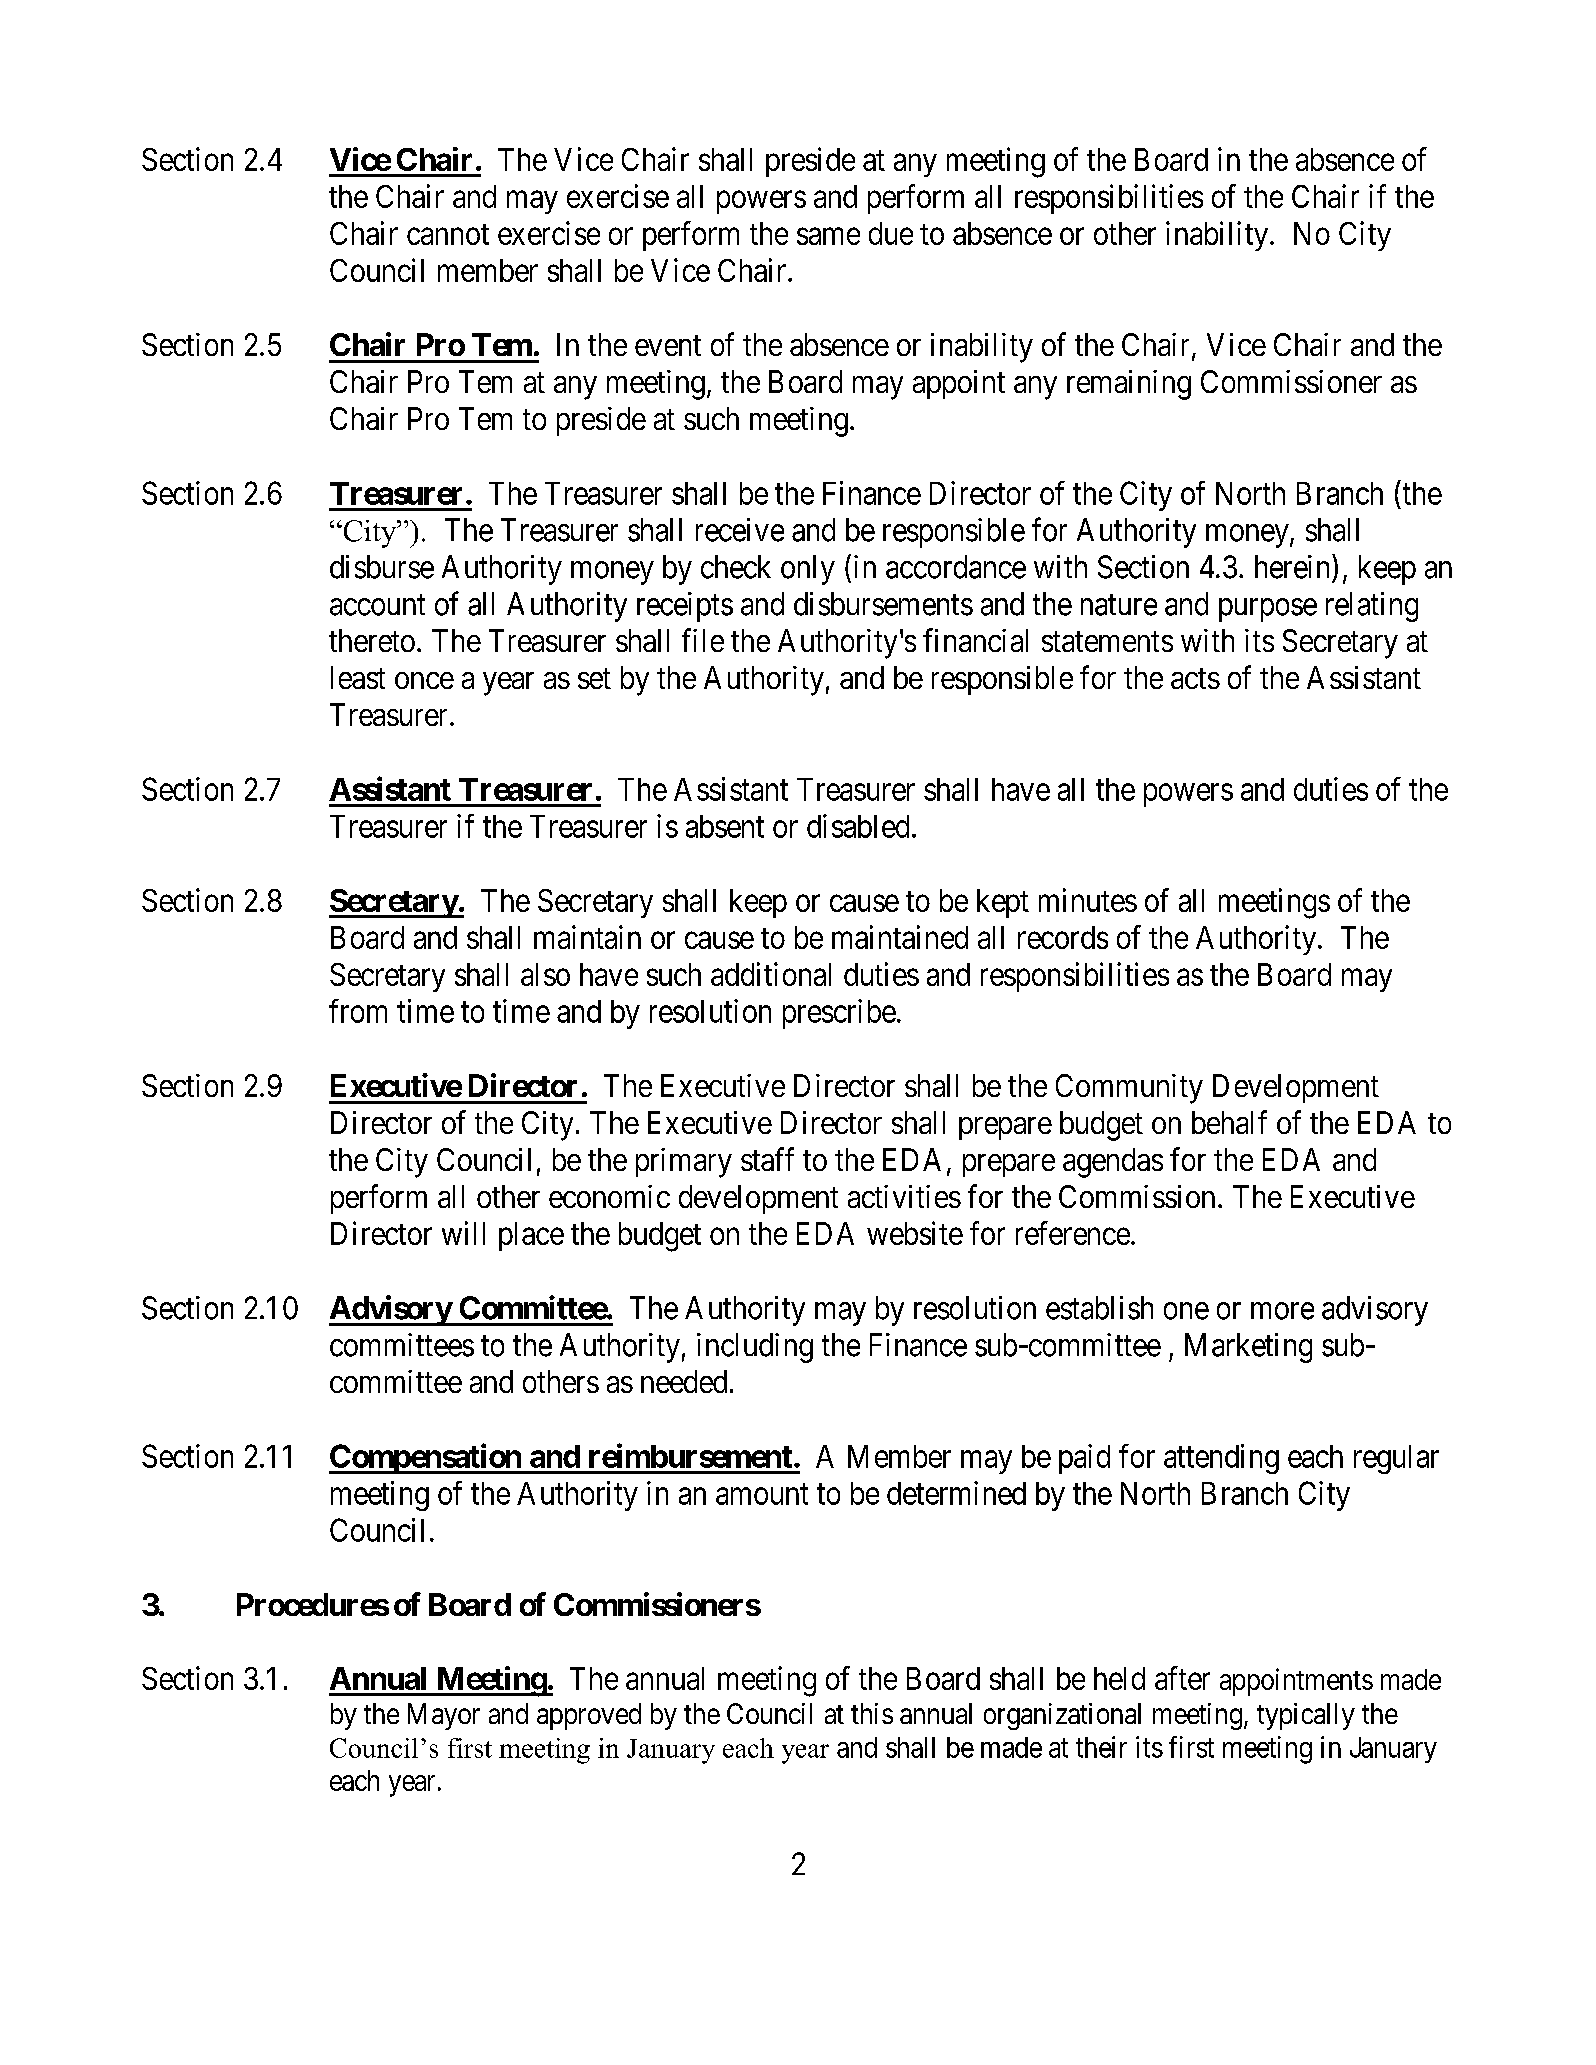 The height and width of the screenshot is (2065, 1596). Describe the element at coordinates (448, 234) in the screenshot. I see `cannot` at that location.
